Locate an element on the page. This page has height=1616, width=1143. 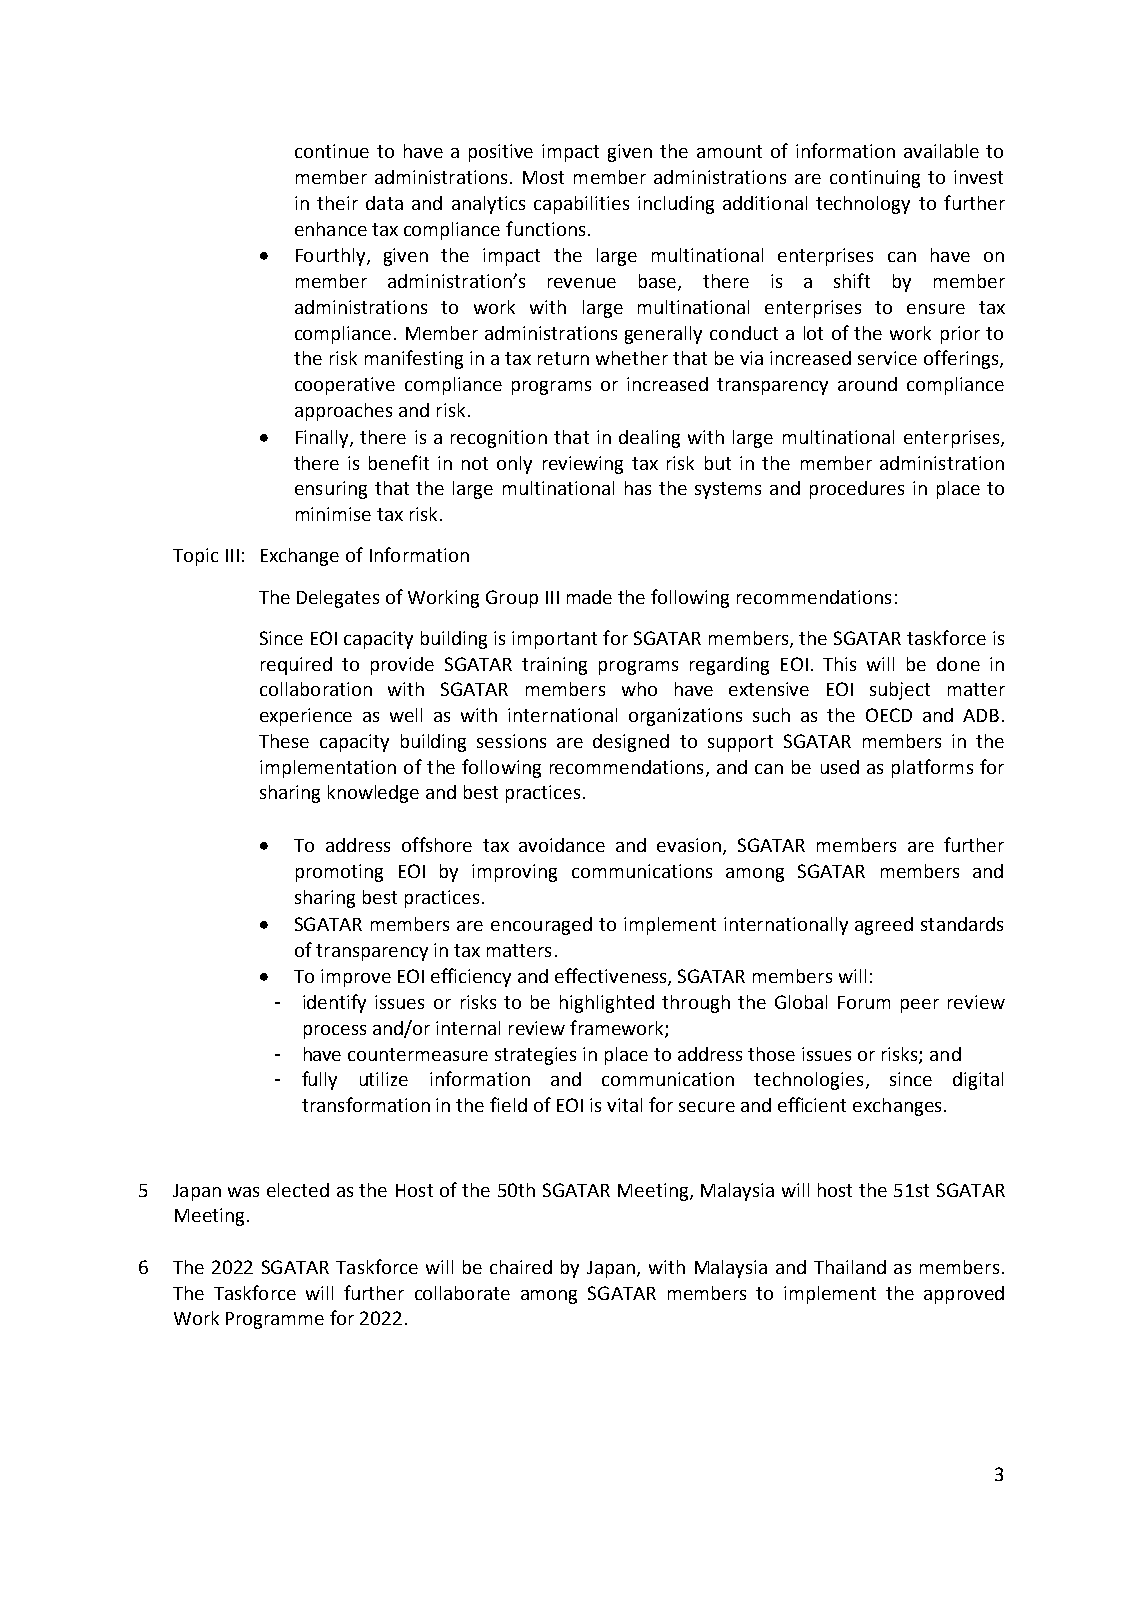
agreed is located at coordinates (884, 926).
